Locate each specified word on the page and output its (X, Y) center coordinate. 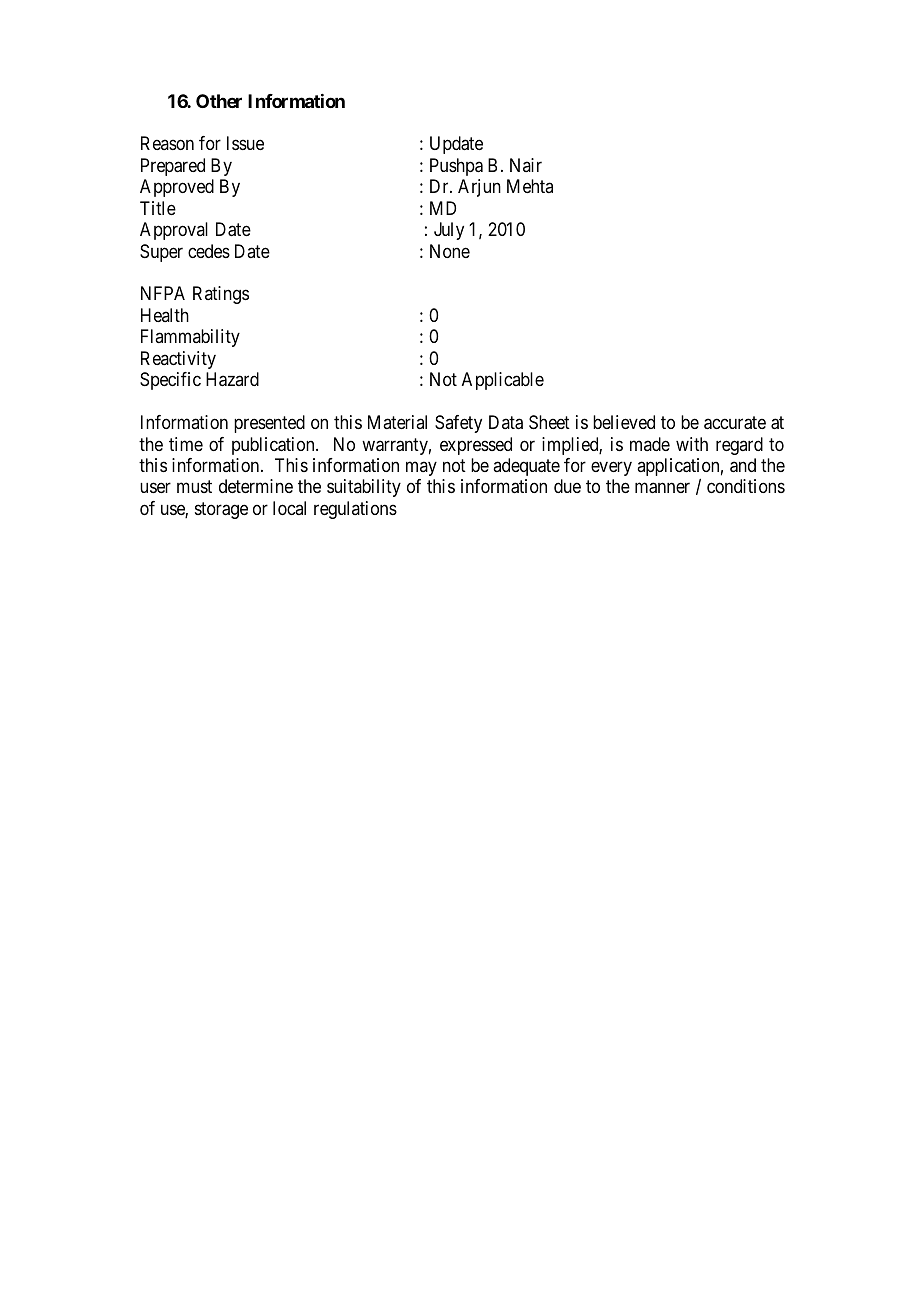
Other (219, 101)
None (450, 251)
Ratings (221, 295)
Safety (458, 424)
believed (624, 422)
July (449, 231)
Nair (526, 165)
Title (158, 208)
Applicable (503, 381)
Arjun (479, 188)
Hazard (232, 379)
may (421, 468)
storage (221, 510)
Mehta (530, 186)
